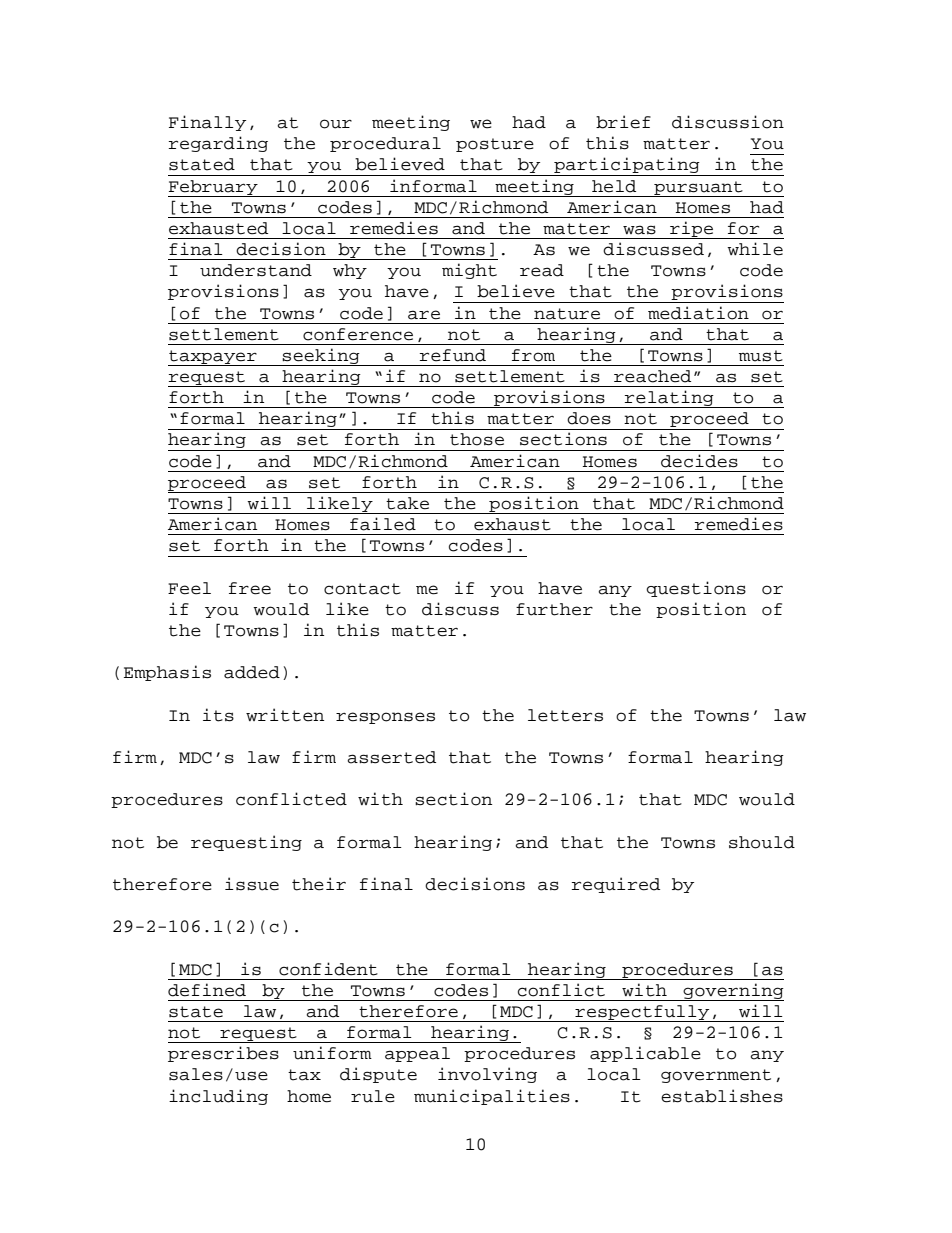  Describe the element at coordinates (698, 189) in the document. I see `pursuant` at that location.
